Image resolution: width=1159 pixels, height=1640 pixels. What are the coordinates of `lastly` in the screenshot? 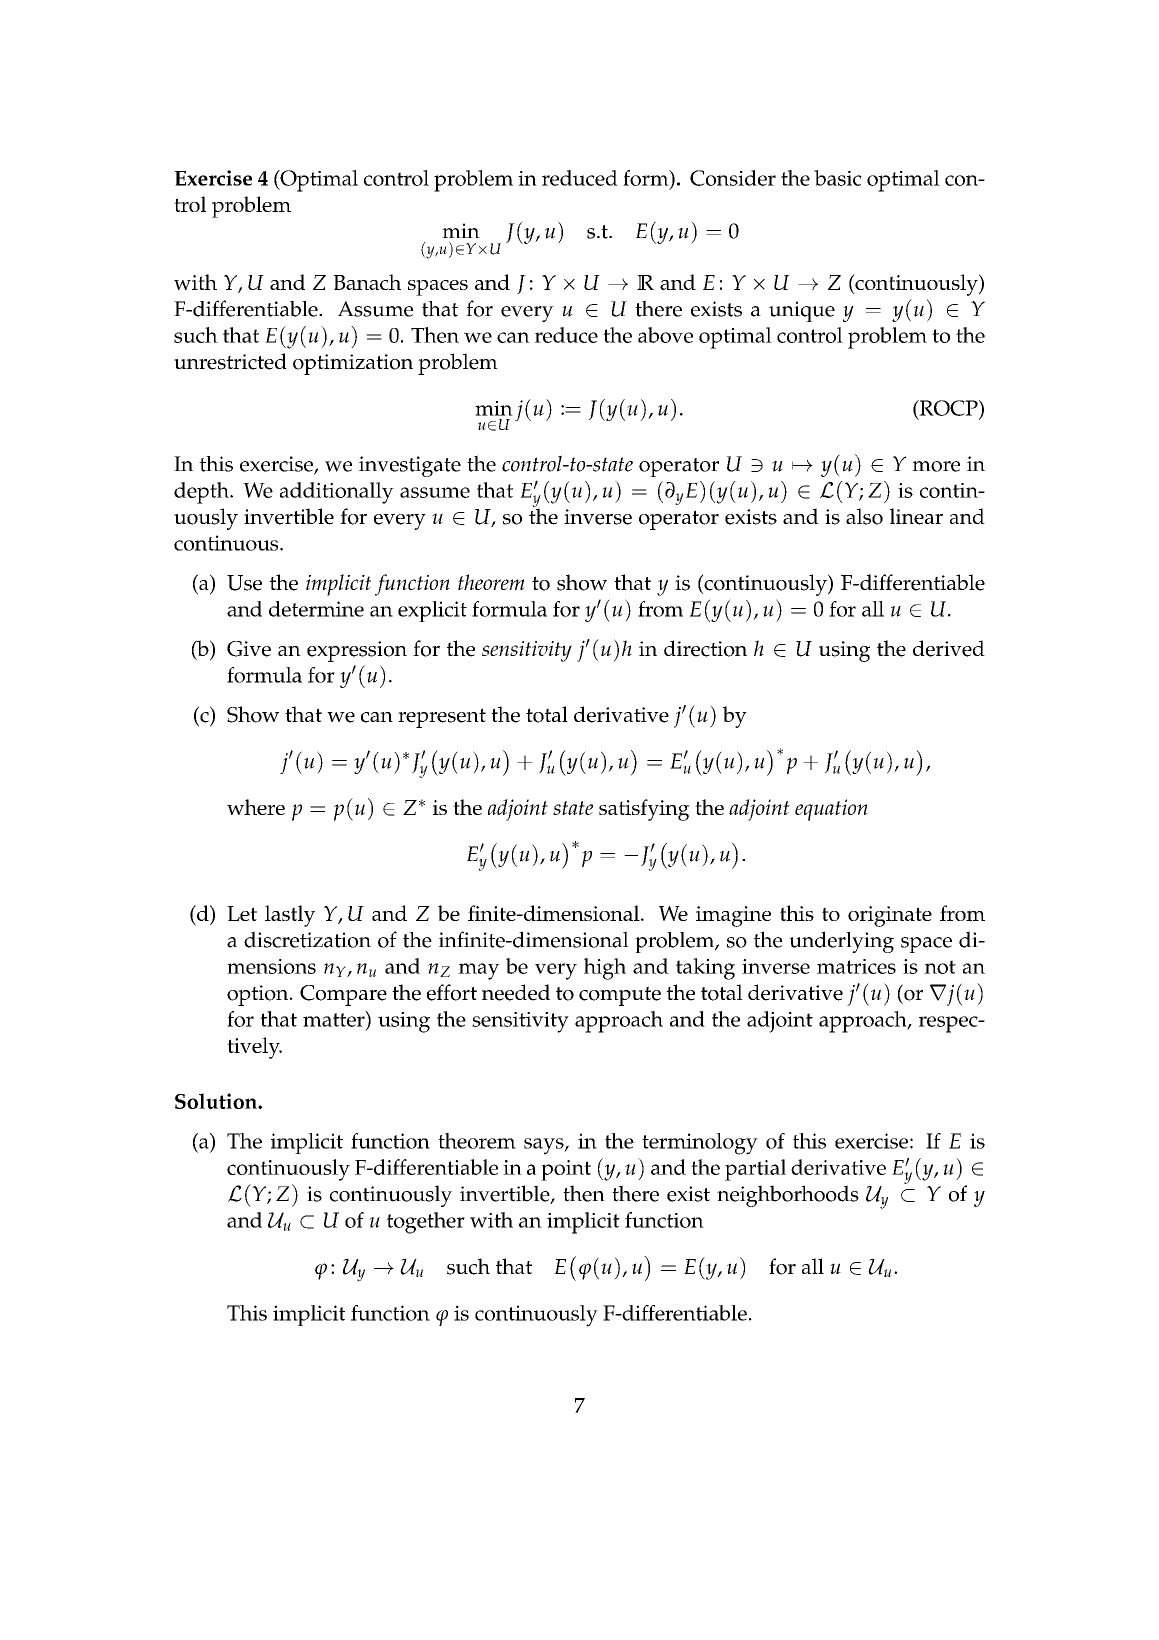 It's located at (290, 916).
